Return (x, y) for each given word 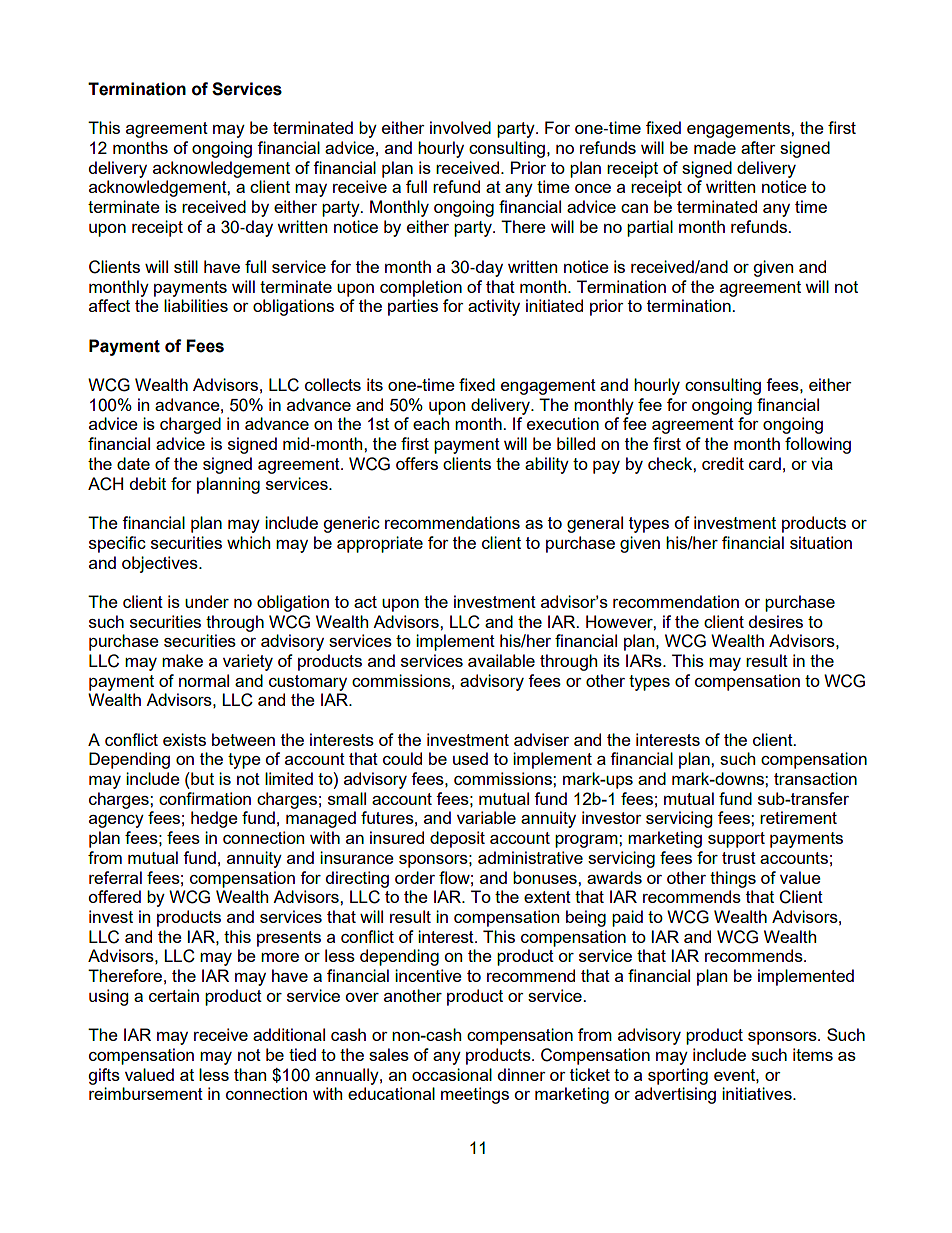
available (501, 660)
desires (776, 621)
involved (460, 127)
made (715, 147)
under (207, 601)
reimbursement (146, 1093)
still (186, 266)
